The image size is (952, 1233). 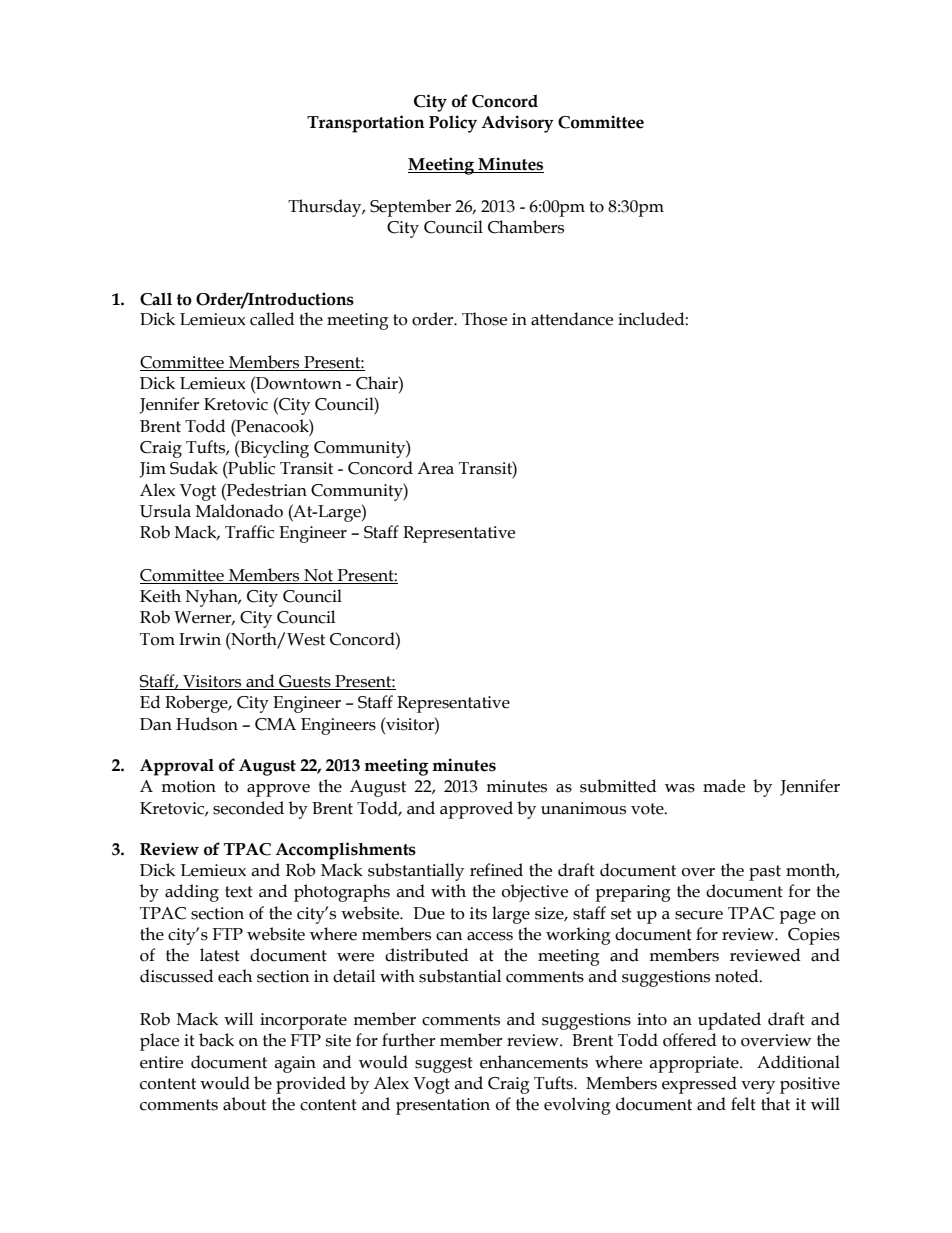 I want to click on Transportation, so click(x=366, y=124).
